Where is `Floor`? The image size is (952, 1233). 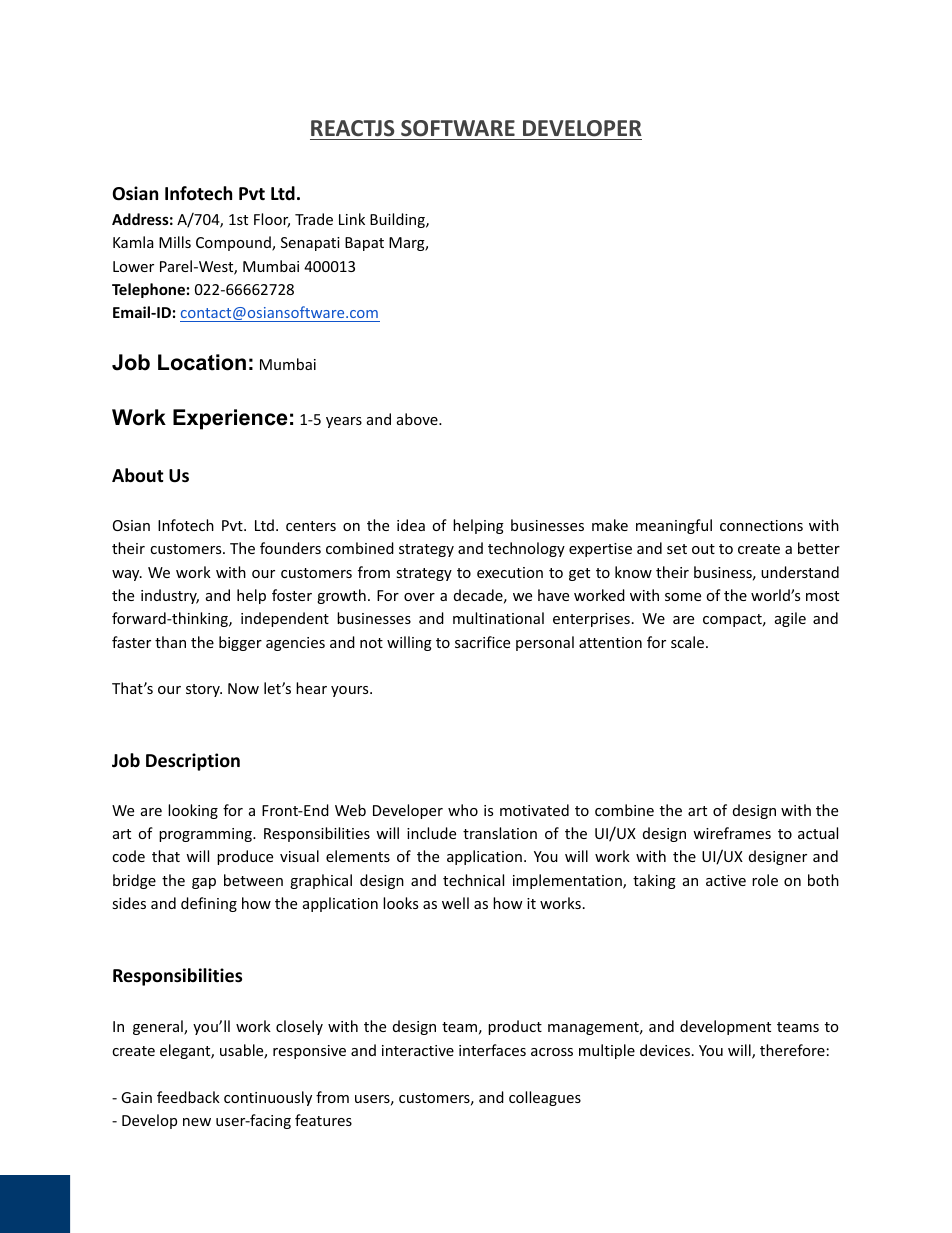
Floor is located at coordinates (272, 220).
